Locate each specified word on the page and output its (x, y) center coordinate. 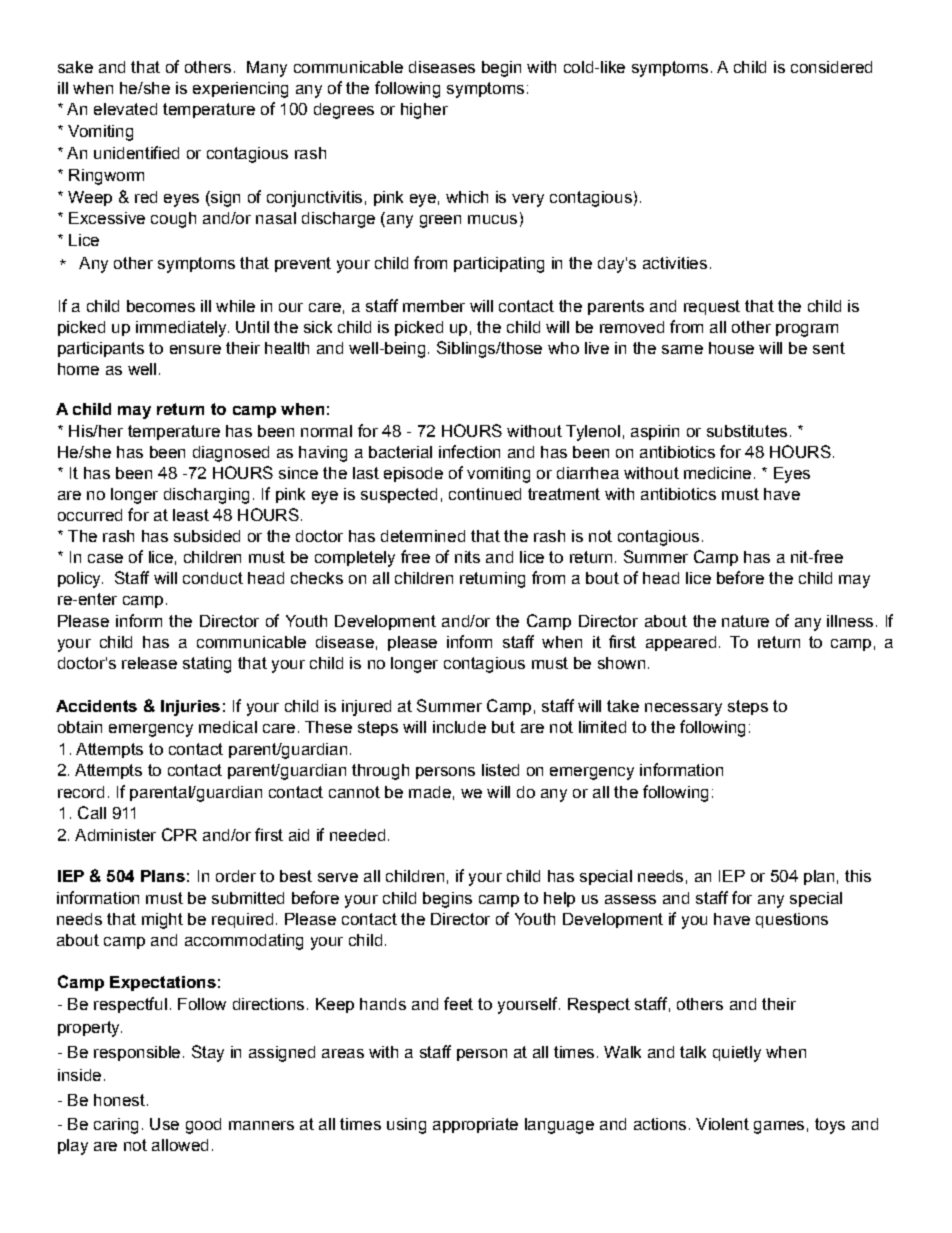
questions (792, 920)
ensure (195, 349)
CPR (179, 834)
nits (467, 557)
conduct (213, 578)
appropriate (475, 1125)
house (731, 348)
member (434, 306)
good (203, 1126)
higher (424, 111)
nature (745, 621)
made (430, 792)
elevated (125, 109)
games (779, 1127)
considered (831, 67)
